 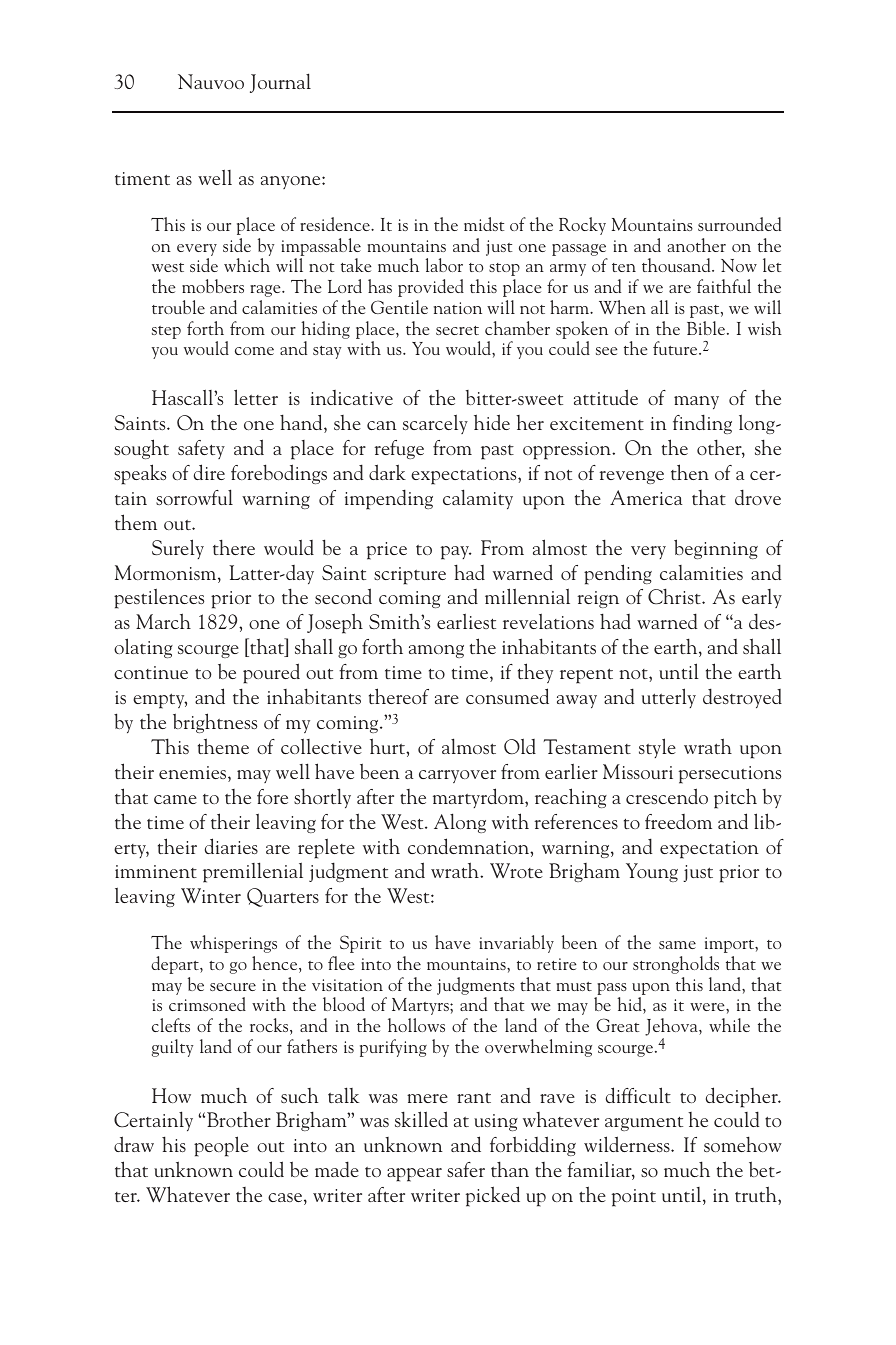 I want to click on safer, so click(x=466, y=1169).
